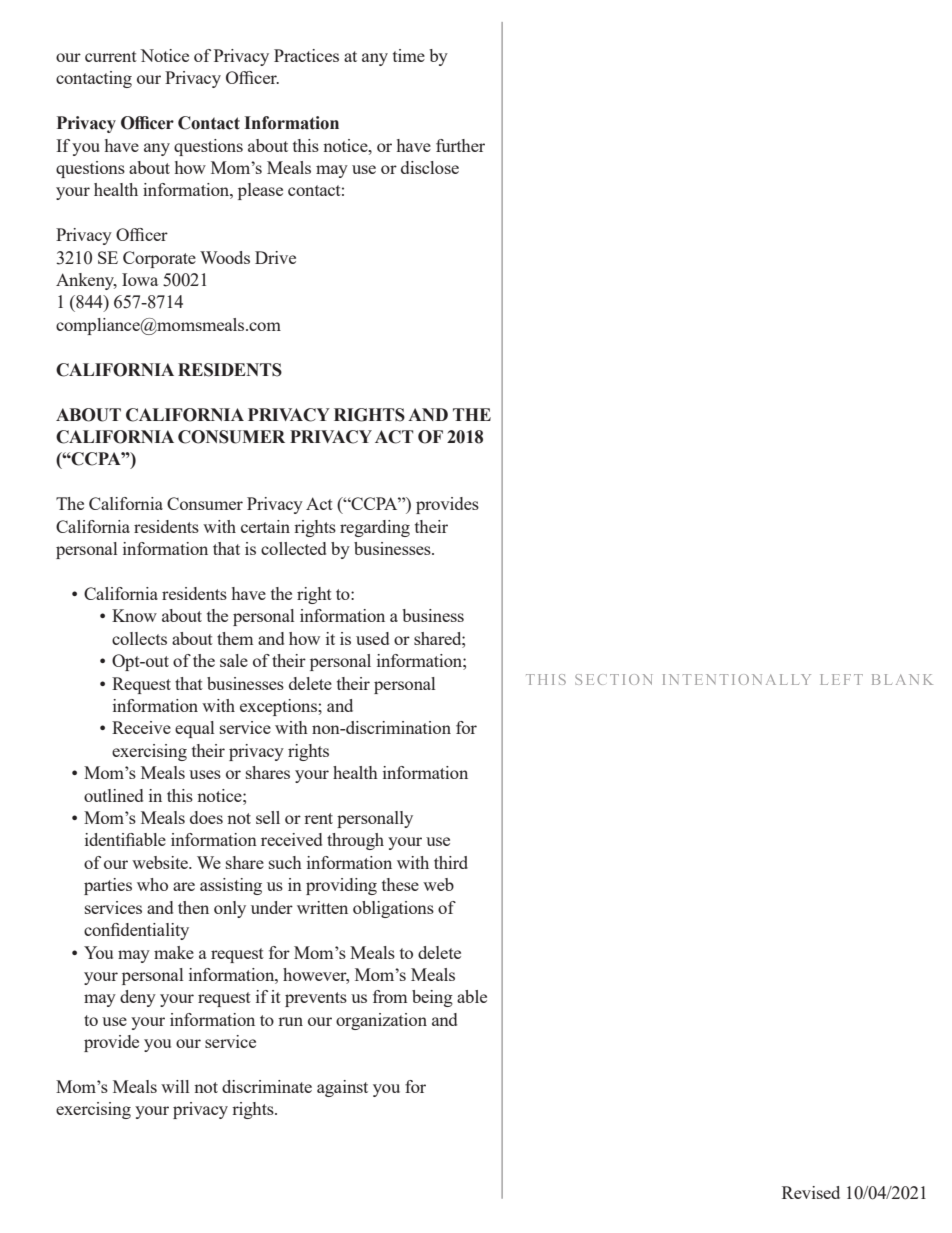 Image resolution: width=952 pixels, height=1233 pixels. I want to click on Revised, so click(811, 1192).
